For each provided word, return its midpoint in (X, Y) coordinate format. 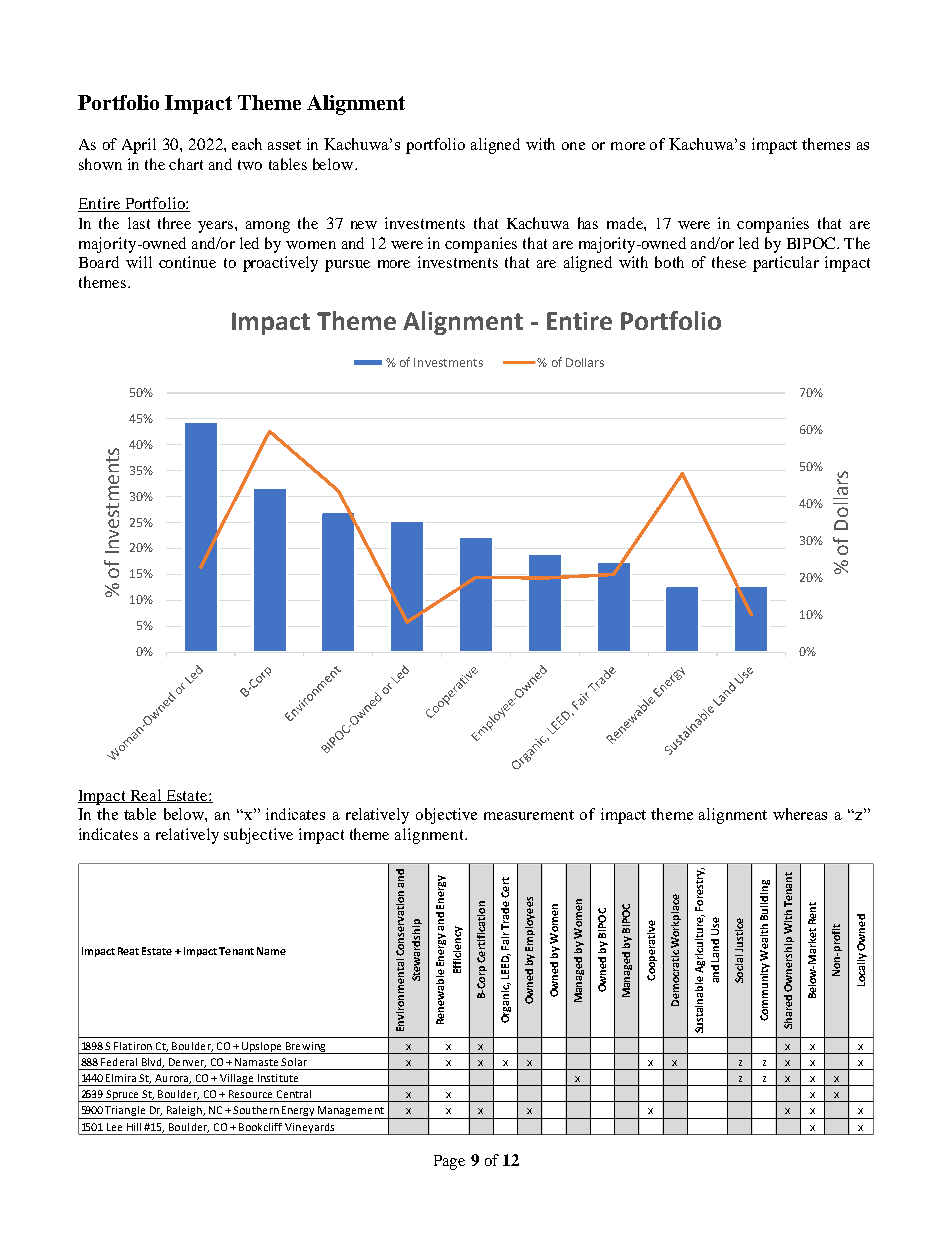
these (729, 262)
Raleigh (184, 1112)
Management (351, 1112)
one (573, 146)
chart (186, 164)
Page (449, 1162)
